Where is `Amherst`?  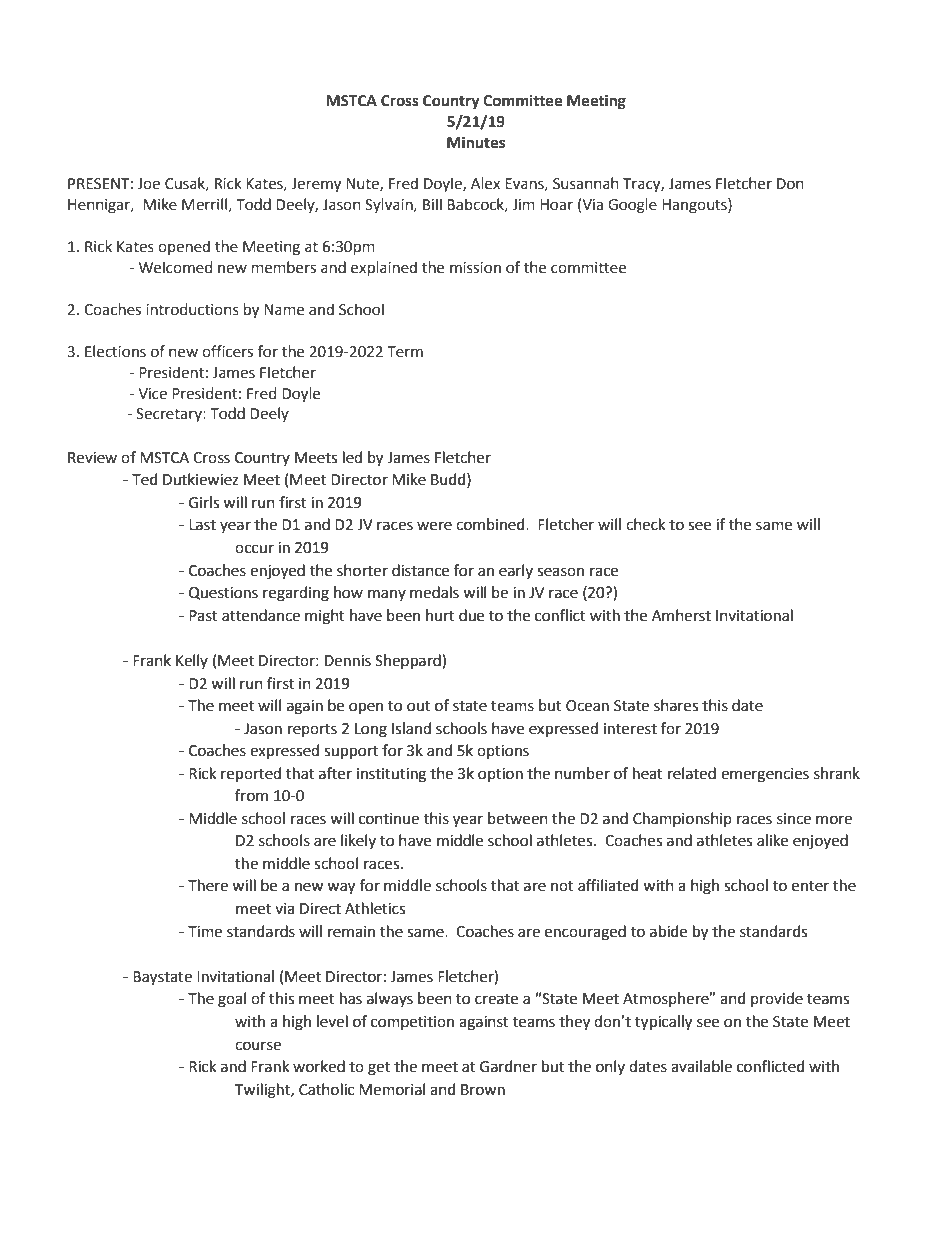
Amherst is located at coordinates (681, 615).
